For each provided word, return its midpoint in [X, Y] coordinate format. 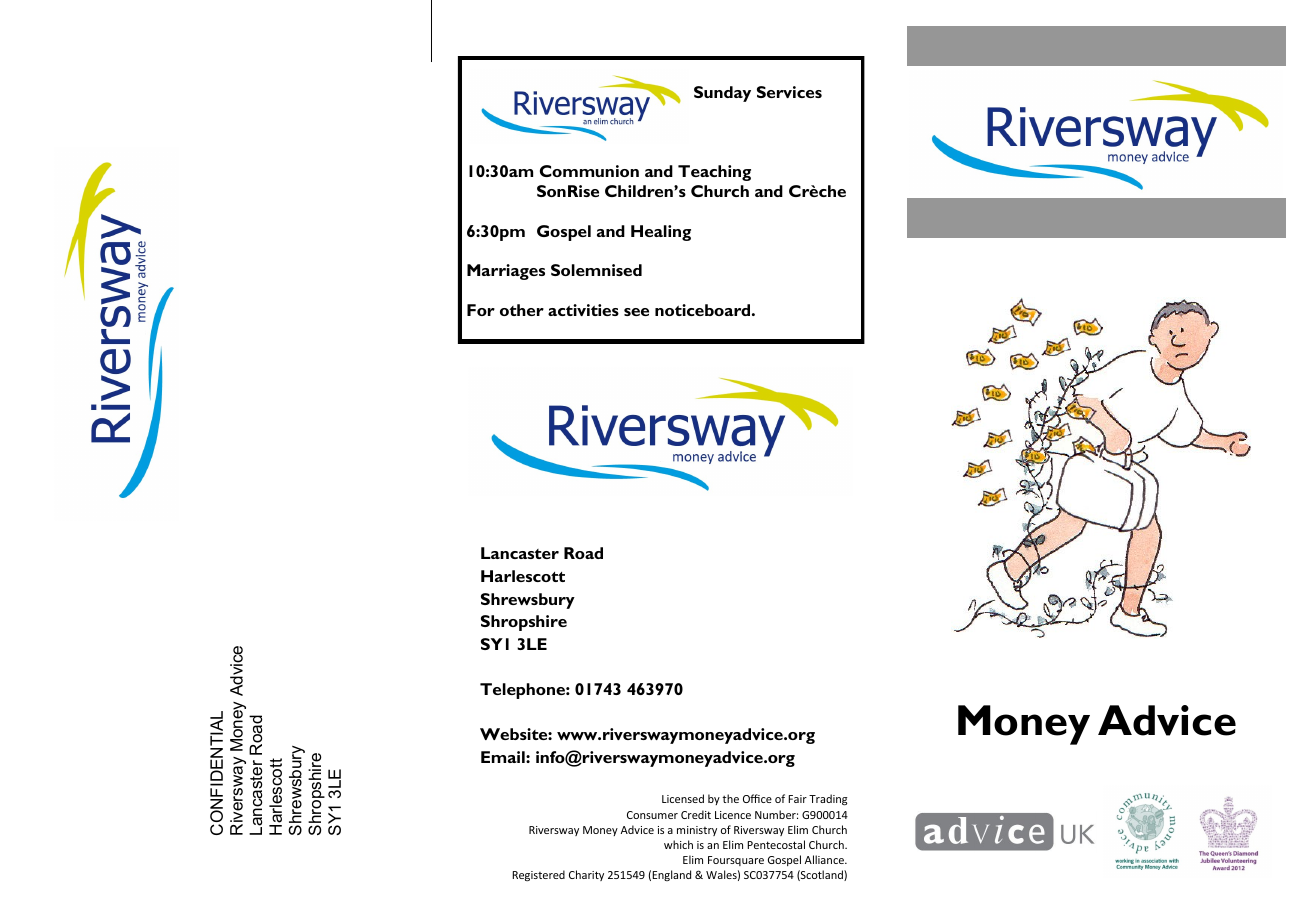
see [636, 312]
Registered [538, 875]
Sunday [722, 94]
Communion [589, 171]
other [522, 310]
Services [789, 92]
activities [583, 310]
